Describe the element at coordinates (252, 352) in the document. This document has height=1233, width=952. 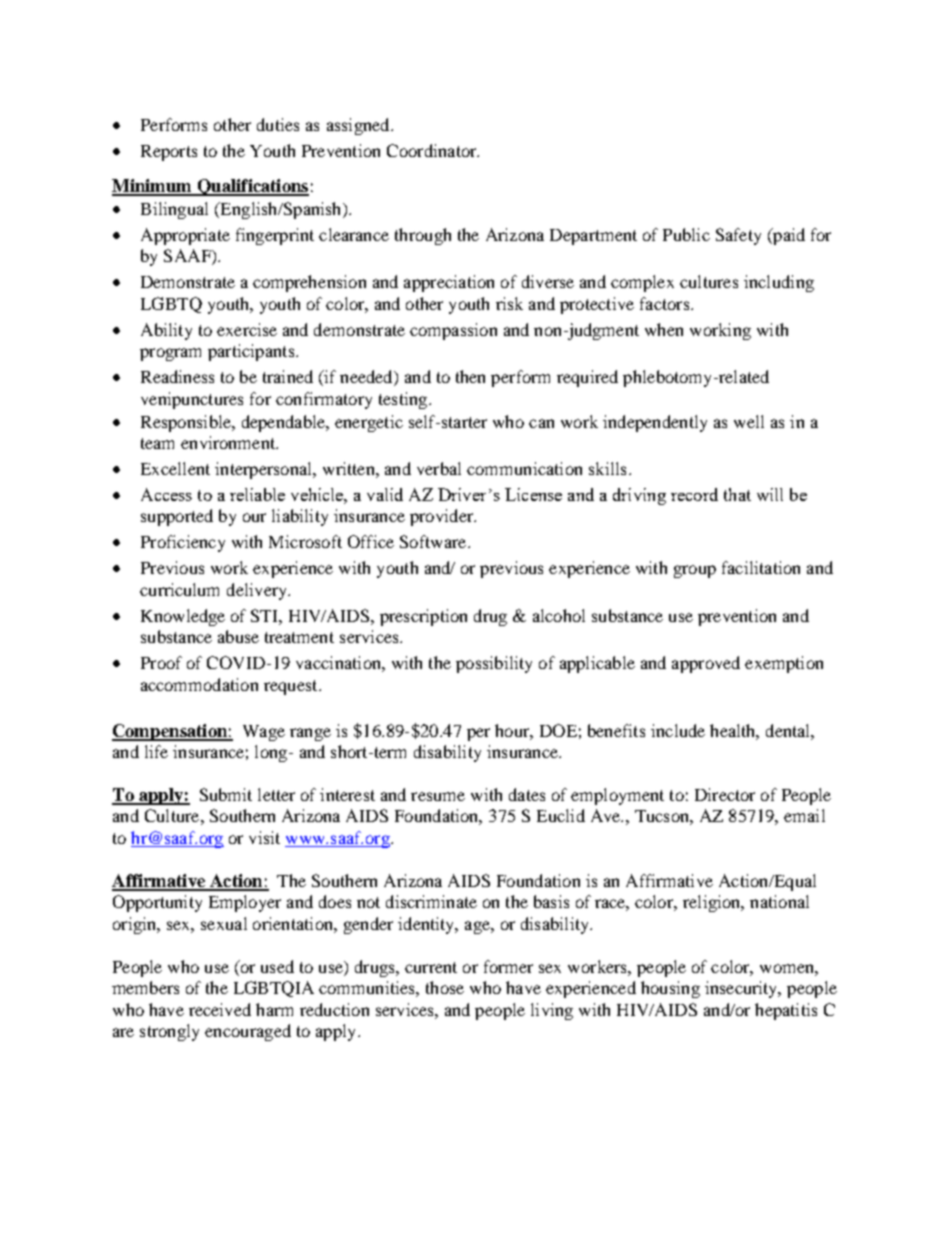
I see `participants` at that location.
